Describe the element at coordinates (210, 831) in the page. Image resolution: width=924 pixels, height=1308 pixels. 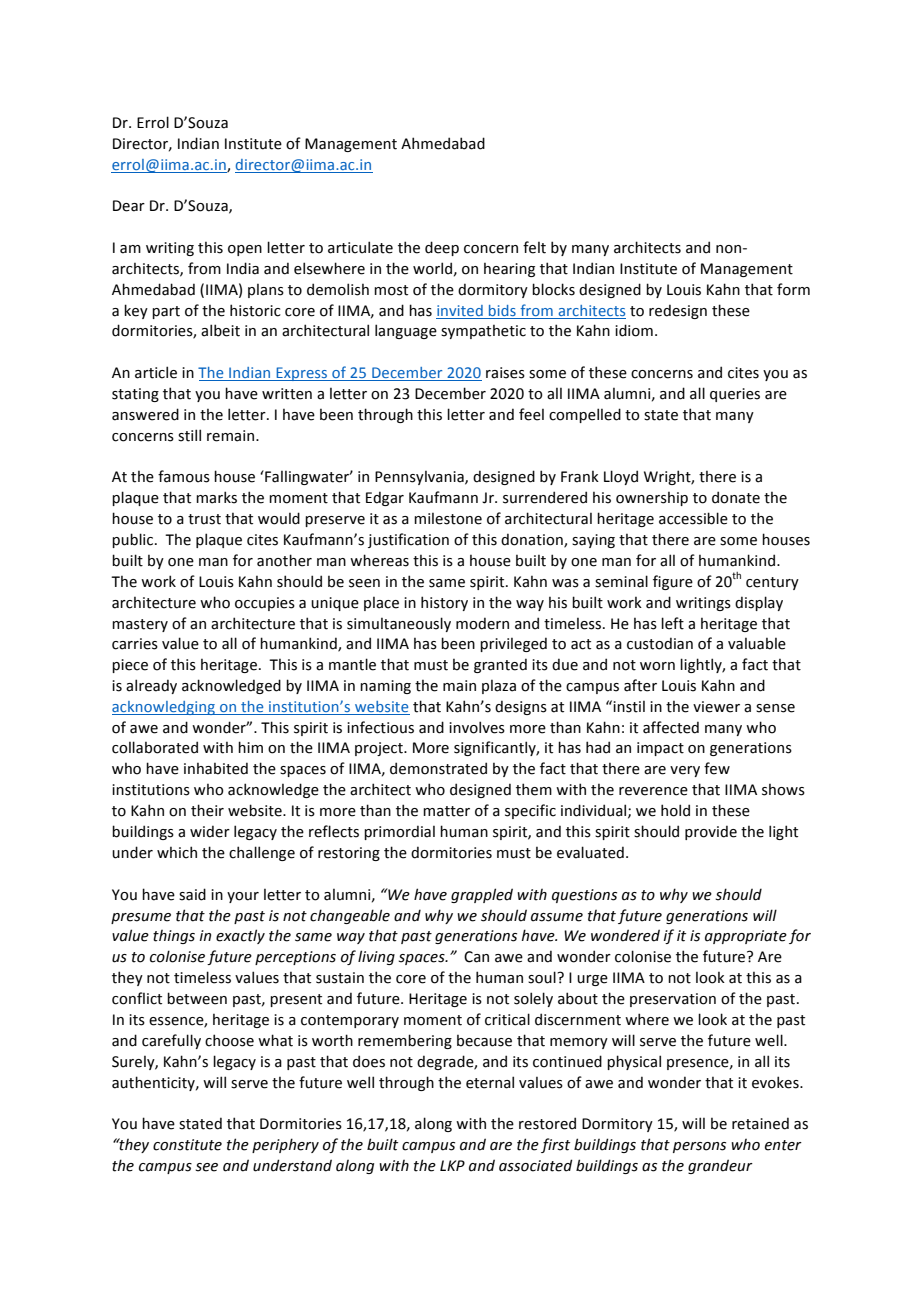
I see `wider` at that location.
